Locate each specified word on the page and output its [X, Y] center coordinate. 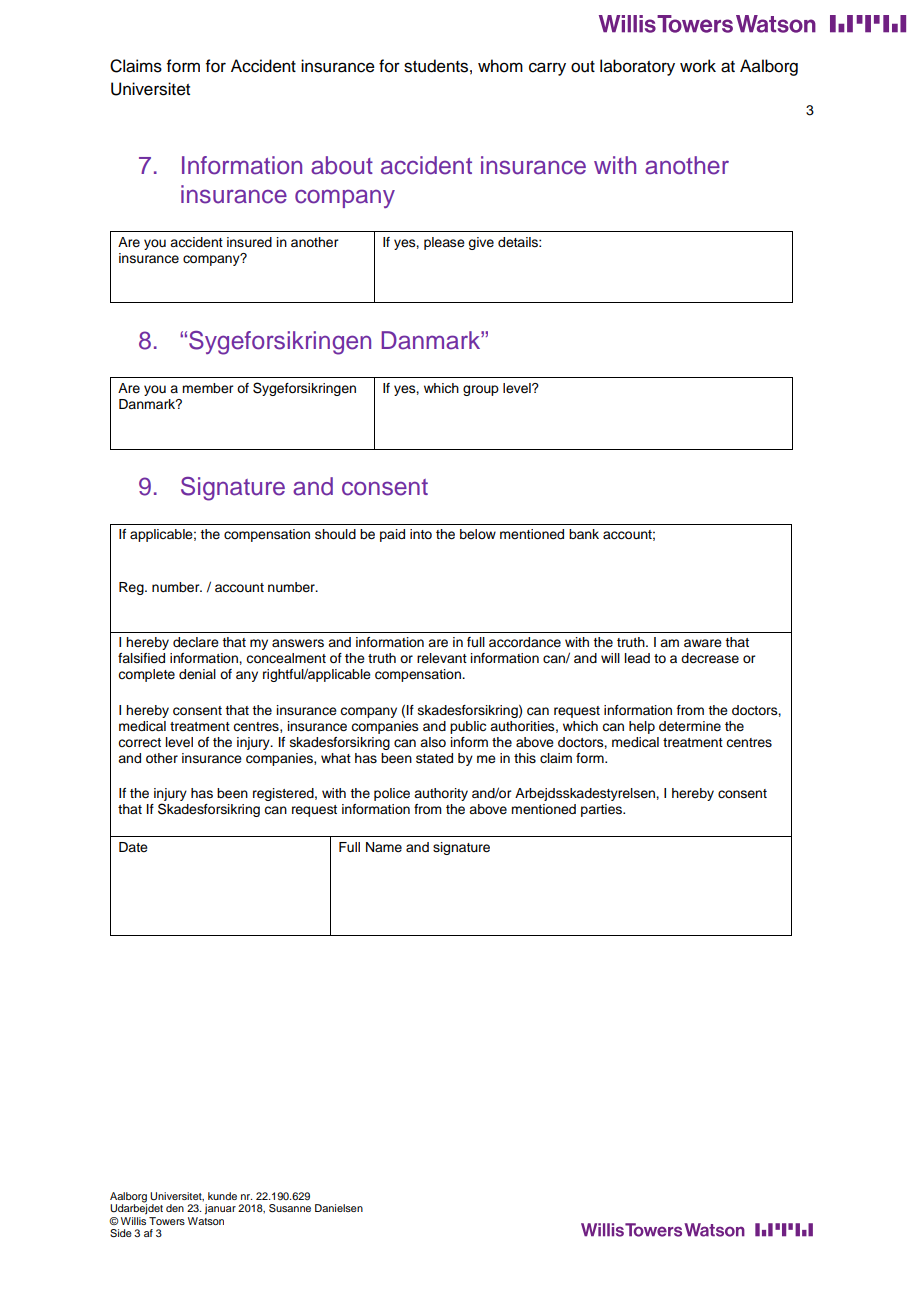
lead [637, 658]
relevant [442, 658]
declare [196, 642]
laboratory [637, 67]
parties [602, 810]
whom [500, 66]
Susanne [290, 1208]
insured [249, 242]
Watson [206, 1221]
